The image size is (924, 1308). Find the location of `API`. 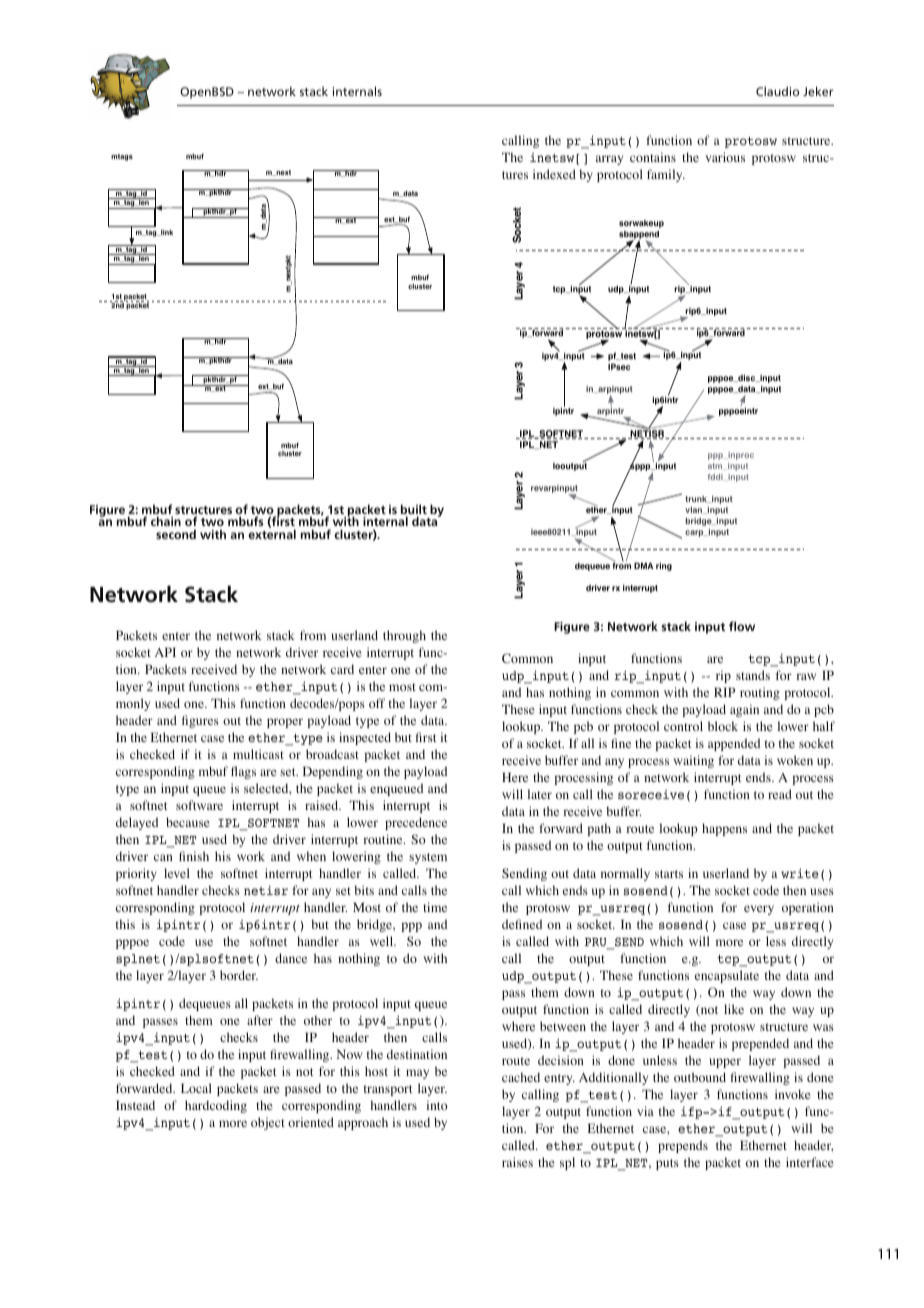

API is located at coordinates (165, 652).
